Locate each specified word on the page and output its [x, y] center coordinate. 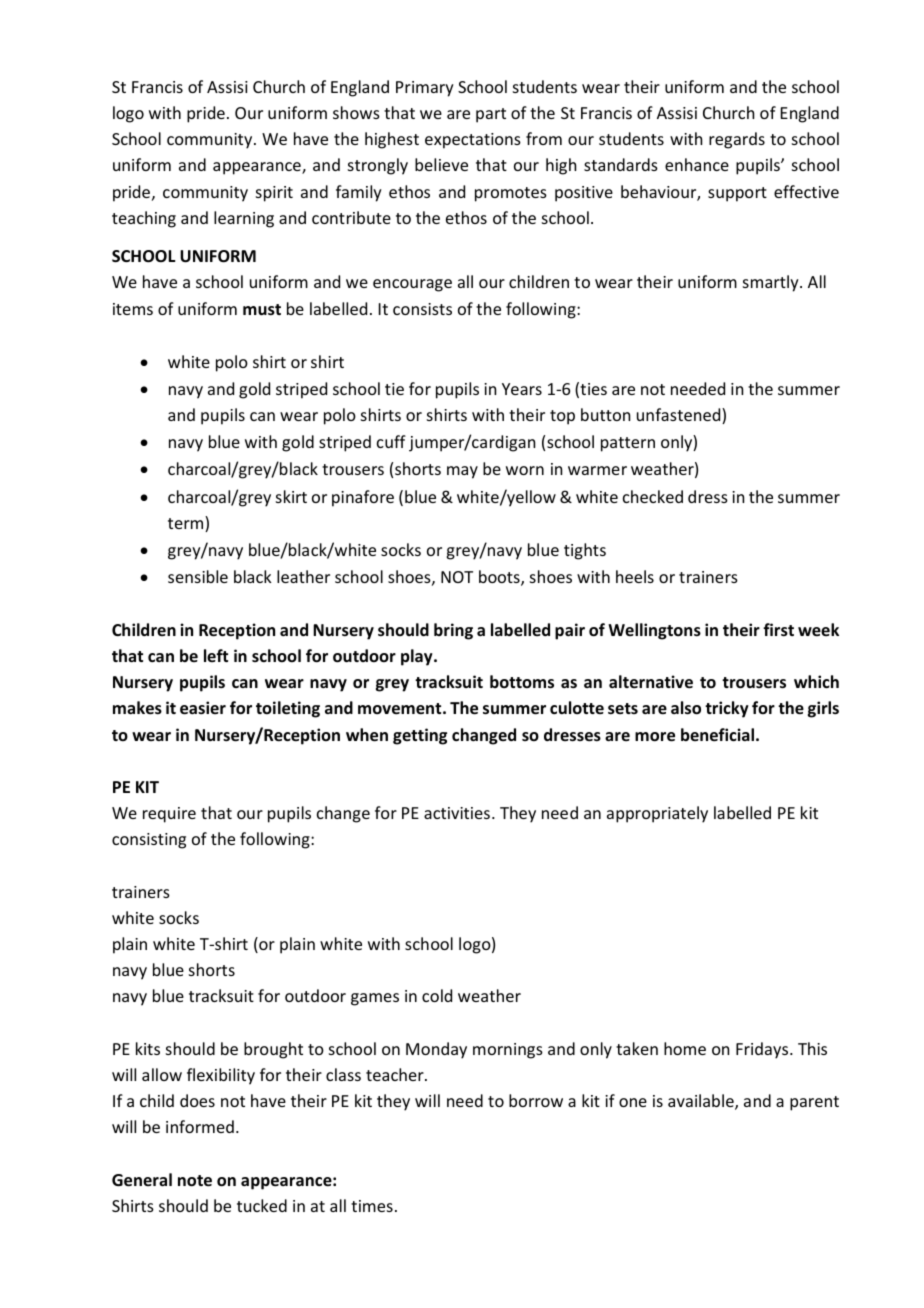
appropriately [657, 814]
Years [522, 389]
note [195, 1181]
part [491, 115]
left [216, 655]
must [262, 310]
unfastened [680, 416]
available [702, 1102]
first [778, 630]
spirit [274, 194]
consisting [149, 841]
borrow [536, 1100]
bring [453, 631]
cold [437, 995]
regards [737, 140]
